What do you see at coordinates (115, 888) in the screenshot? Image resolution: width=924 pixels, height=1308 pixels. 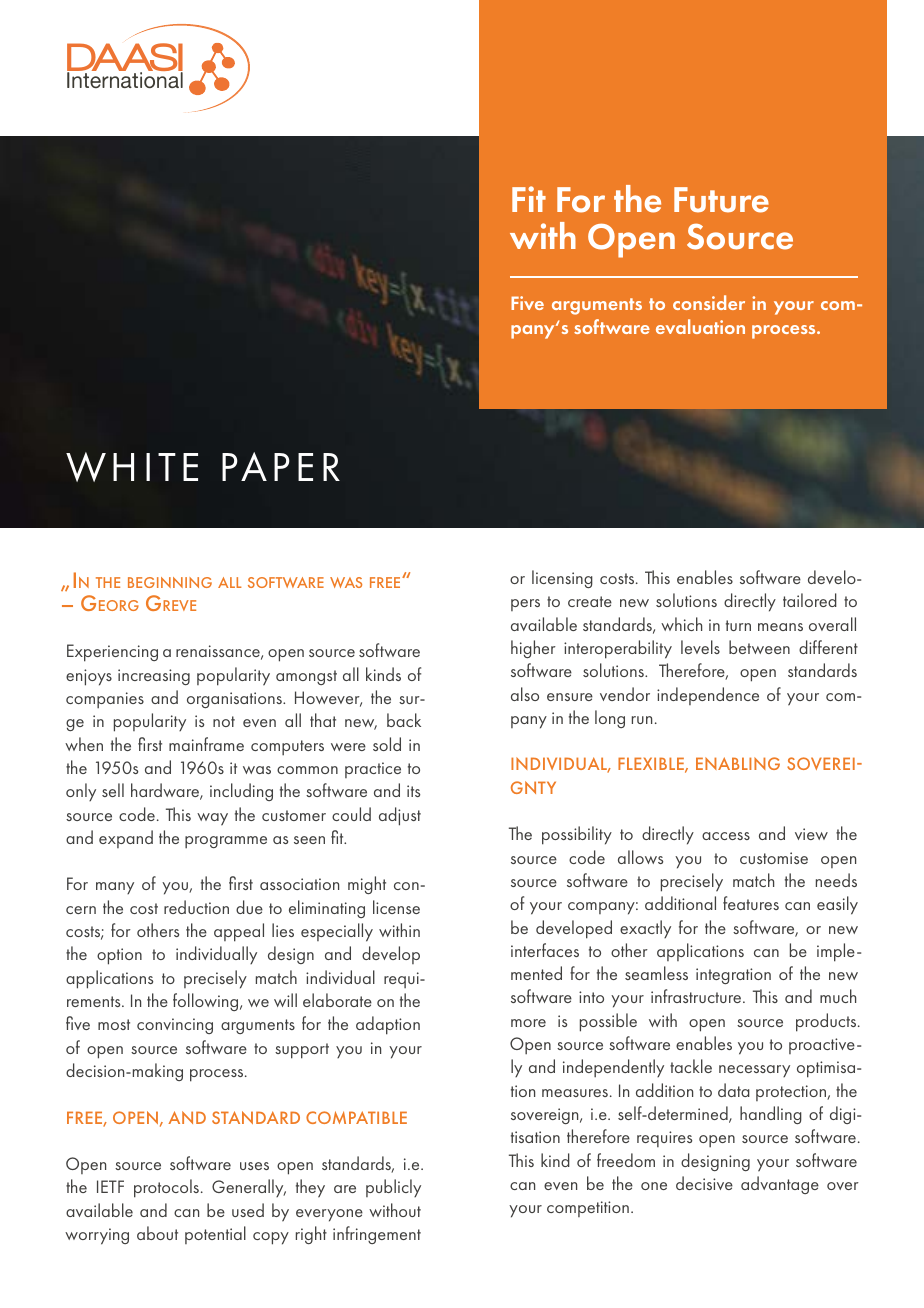 I see `many` at bounding box center [115, 888].
